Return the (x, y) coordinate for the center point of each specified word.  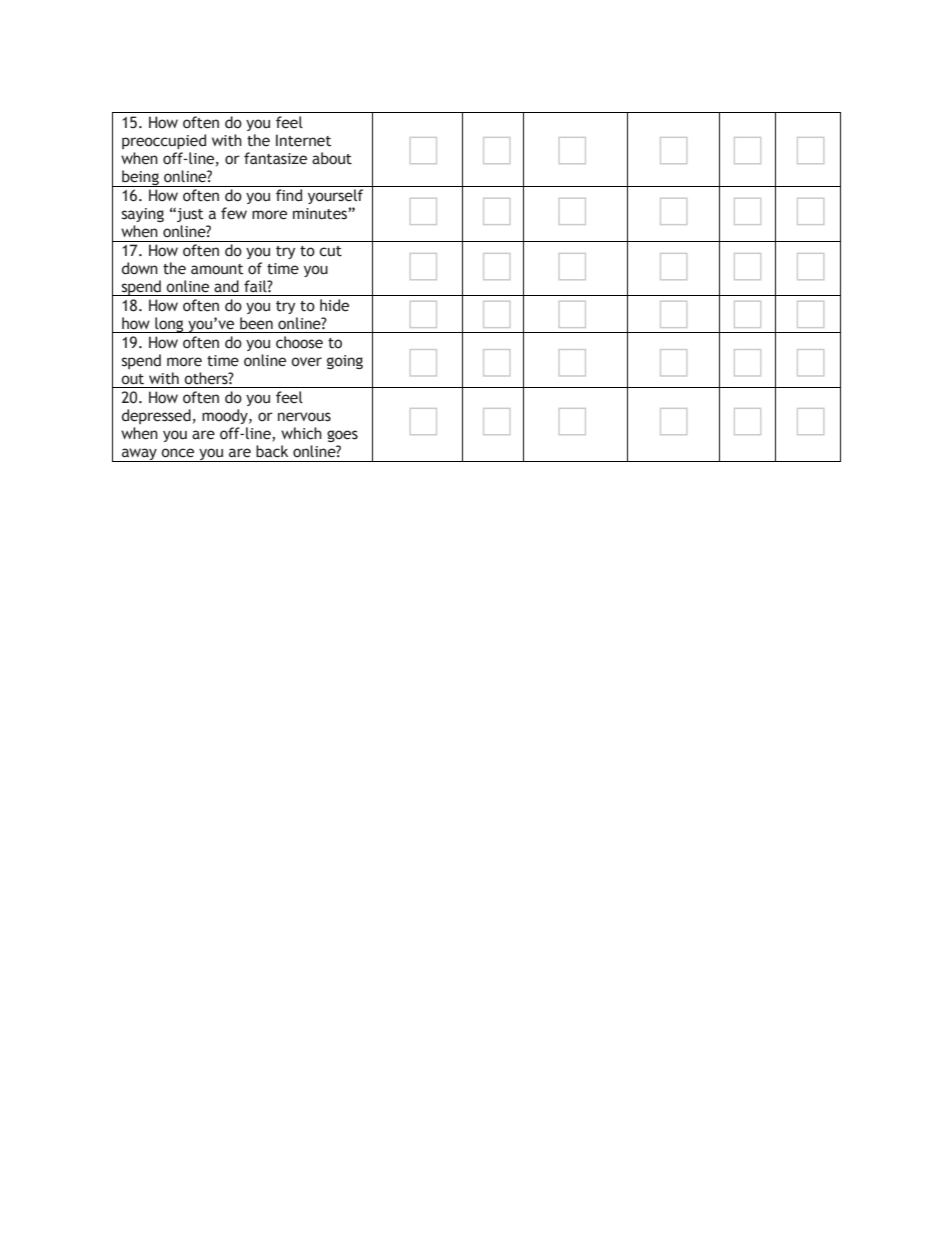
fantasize (275, 158)
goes (342, 436)
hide (334, 305)
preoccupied (164, 141)
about (332, 158)
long (169, 325)
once (177, 453)
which (301, 433)
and (226, 286)
